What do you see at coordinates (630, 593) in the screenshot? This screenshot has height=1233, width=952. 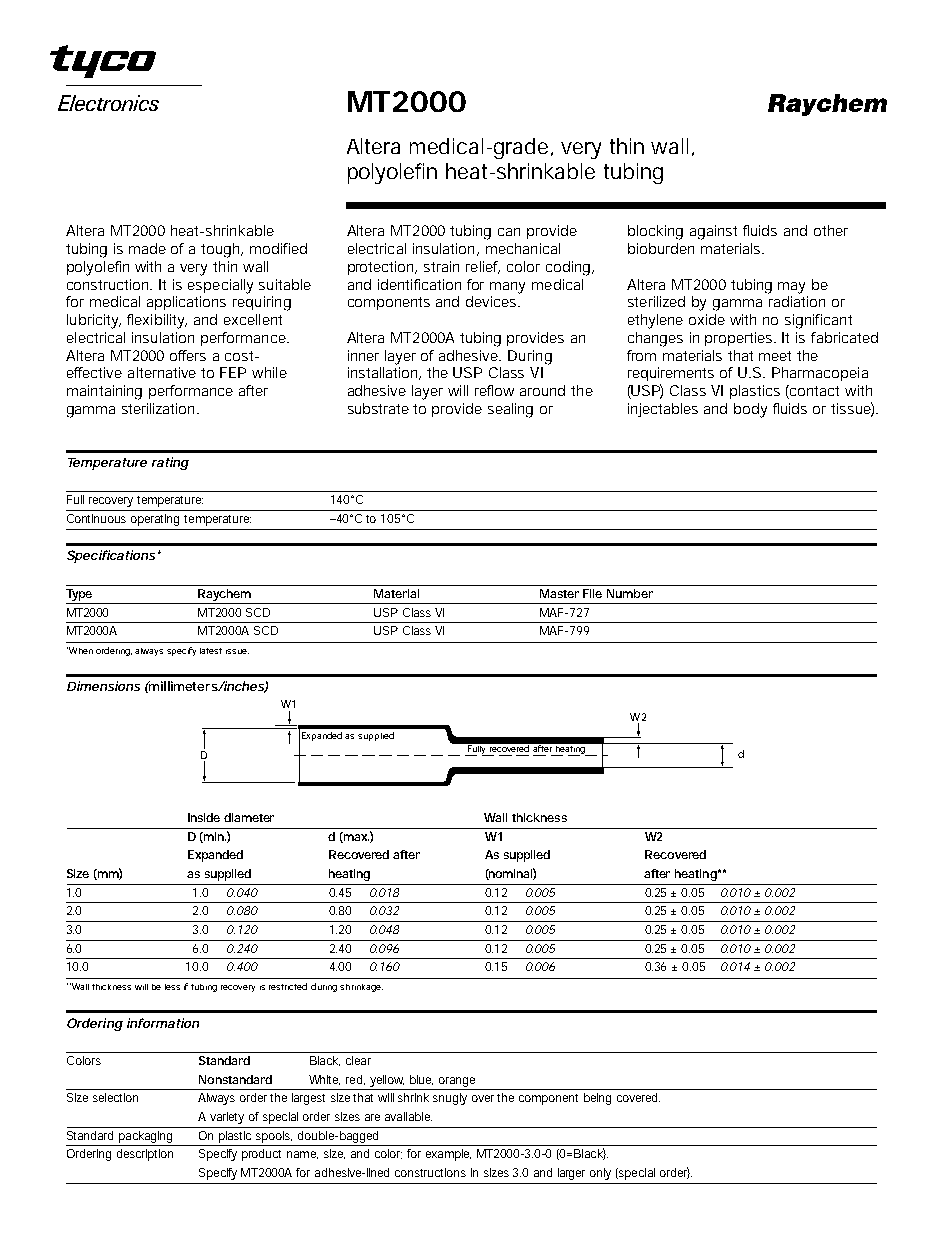 I see `Number` at bounding box center [630, 593].
